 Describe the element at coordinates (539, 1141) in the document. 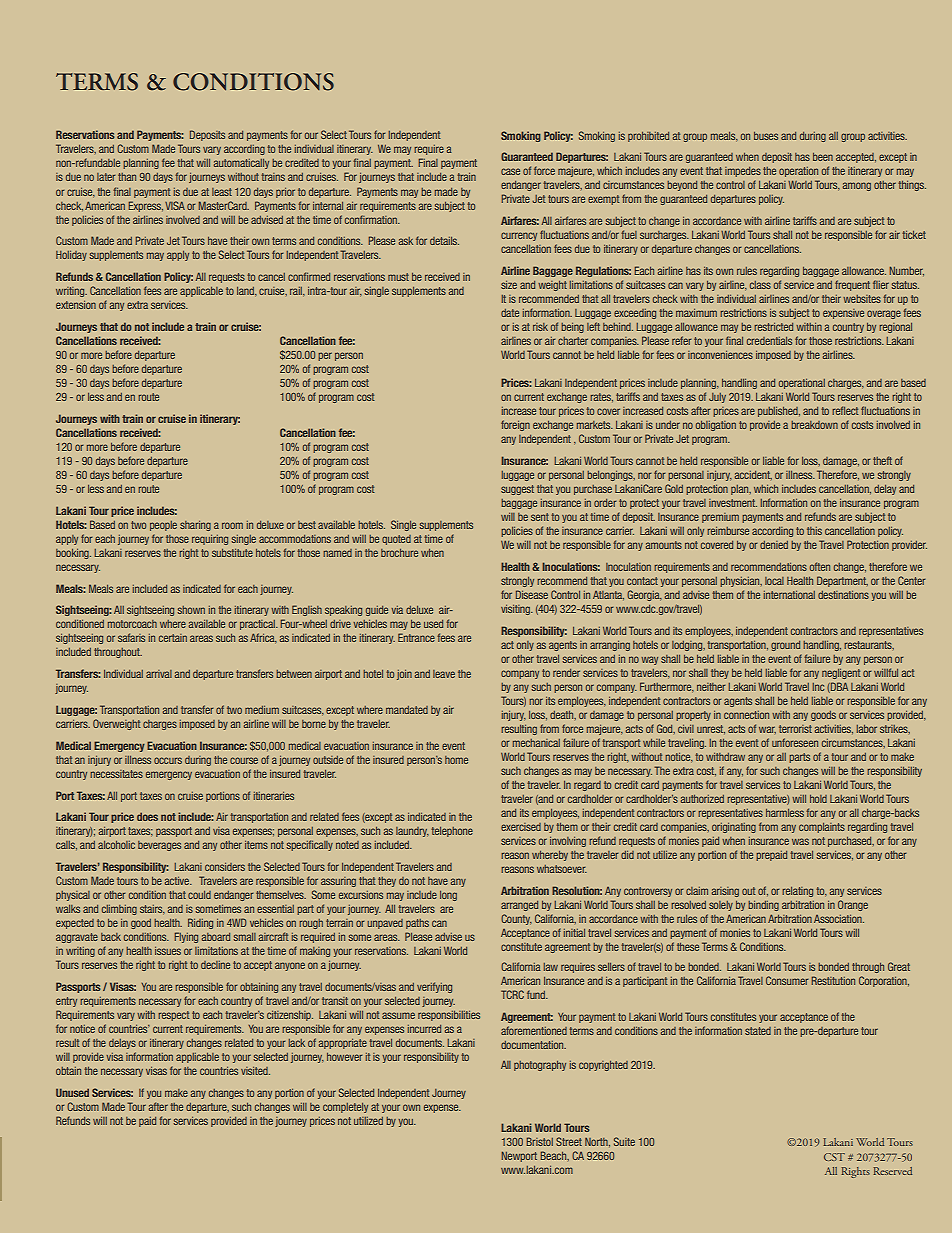

I see `Bristol` at that location.
